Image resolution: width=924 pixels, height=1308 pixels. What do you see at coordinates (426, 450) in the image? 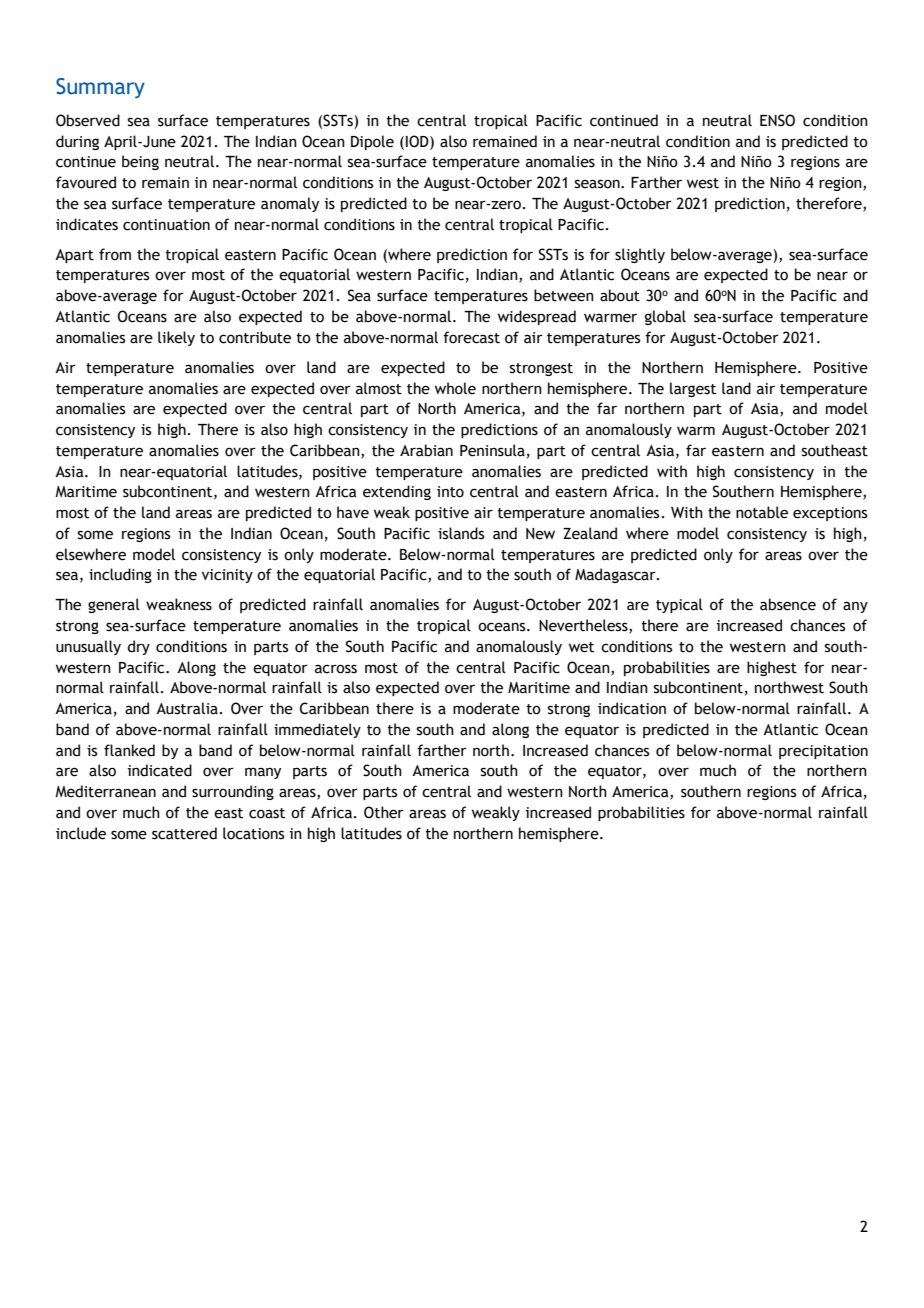
I see `Arabian` at bounding box center [426, 450].
